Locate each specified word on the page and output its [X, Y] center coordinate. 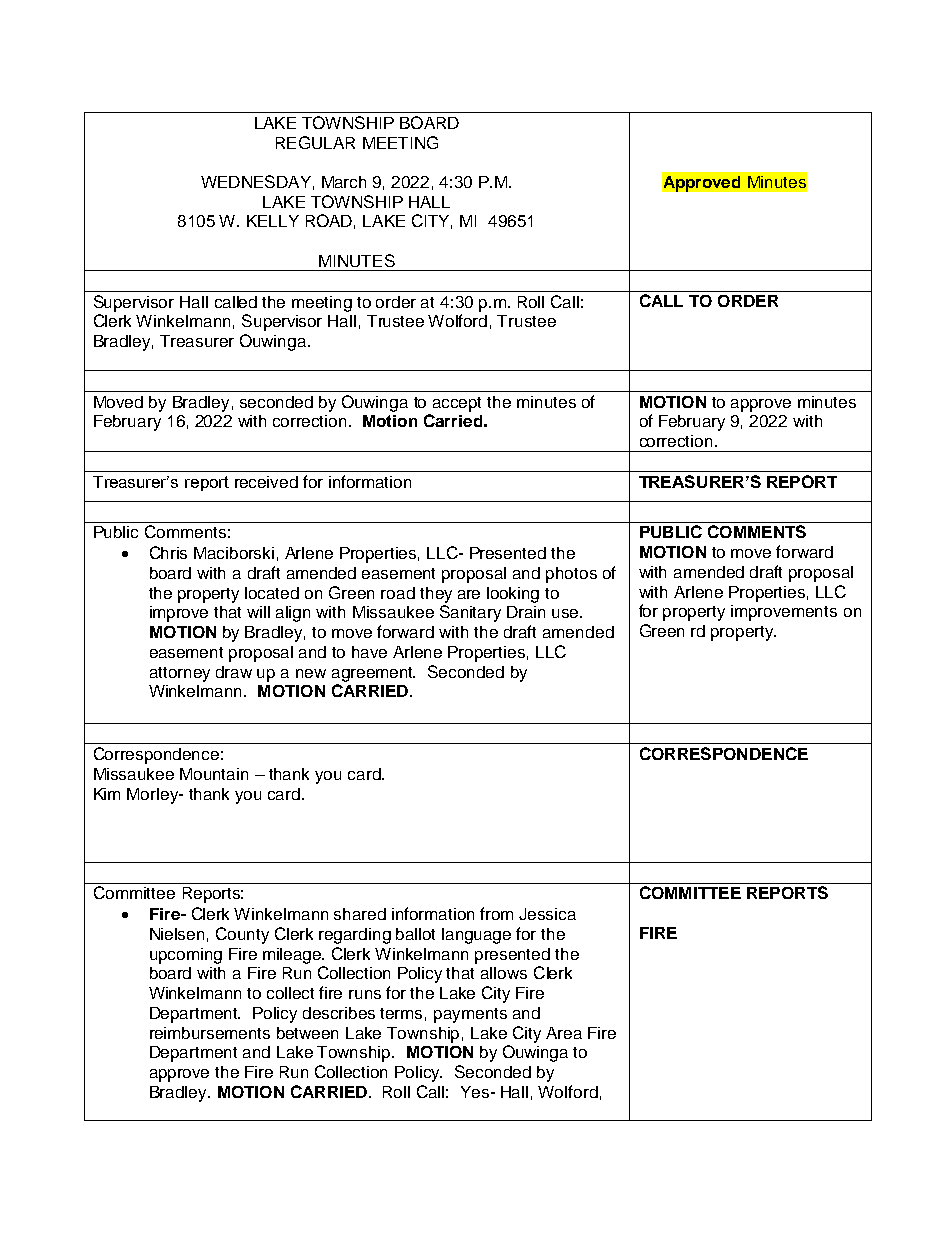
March [344, 182]
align [293, 614]
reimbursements [210, 1033]
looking [513, 595]
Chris [168, 552]
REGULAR [315, 142]
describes [339, 1013]
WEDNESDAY [256, 181]
